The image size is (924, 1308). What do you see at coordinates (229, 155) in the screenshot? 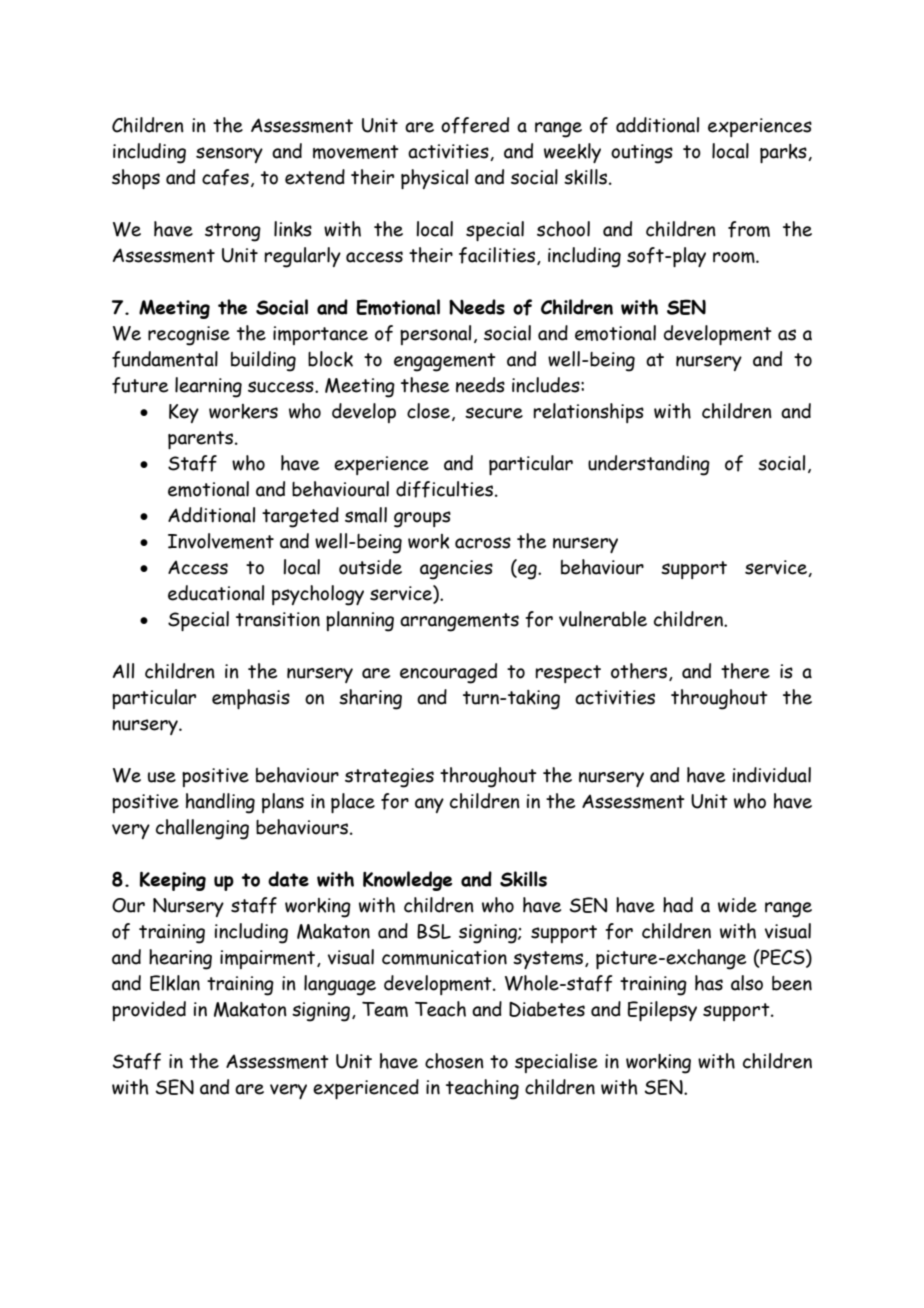
I see `sensory` at bounding box center [229, 155].
